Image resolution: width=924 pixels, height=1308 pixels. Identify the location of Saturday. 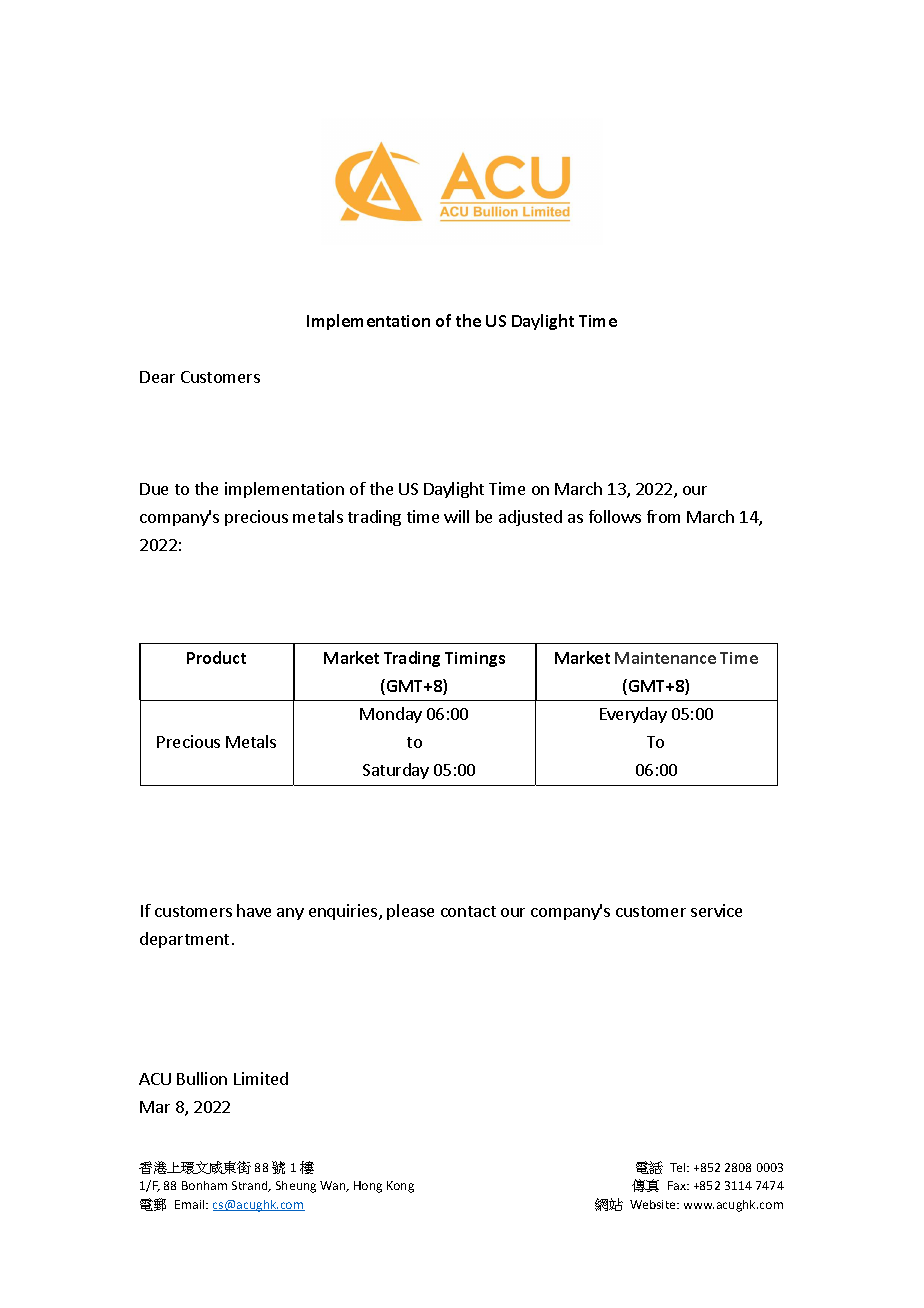
(396, 771).
